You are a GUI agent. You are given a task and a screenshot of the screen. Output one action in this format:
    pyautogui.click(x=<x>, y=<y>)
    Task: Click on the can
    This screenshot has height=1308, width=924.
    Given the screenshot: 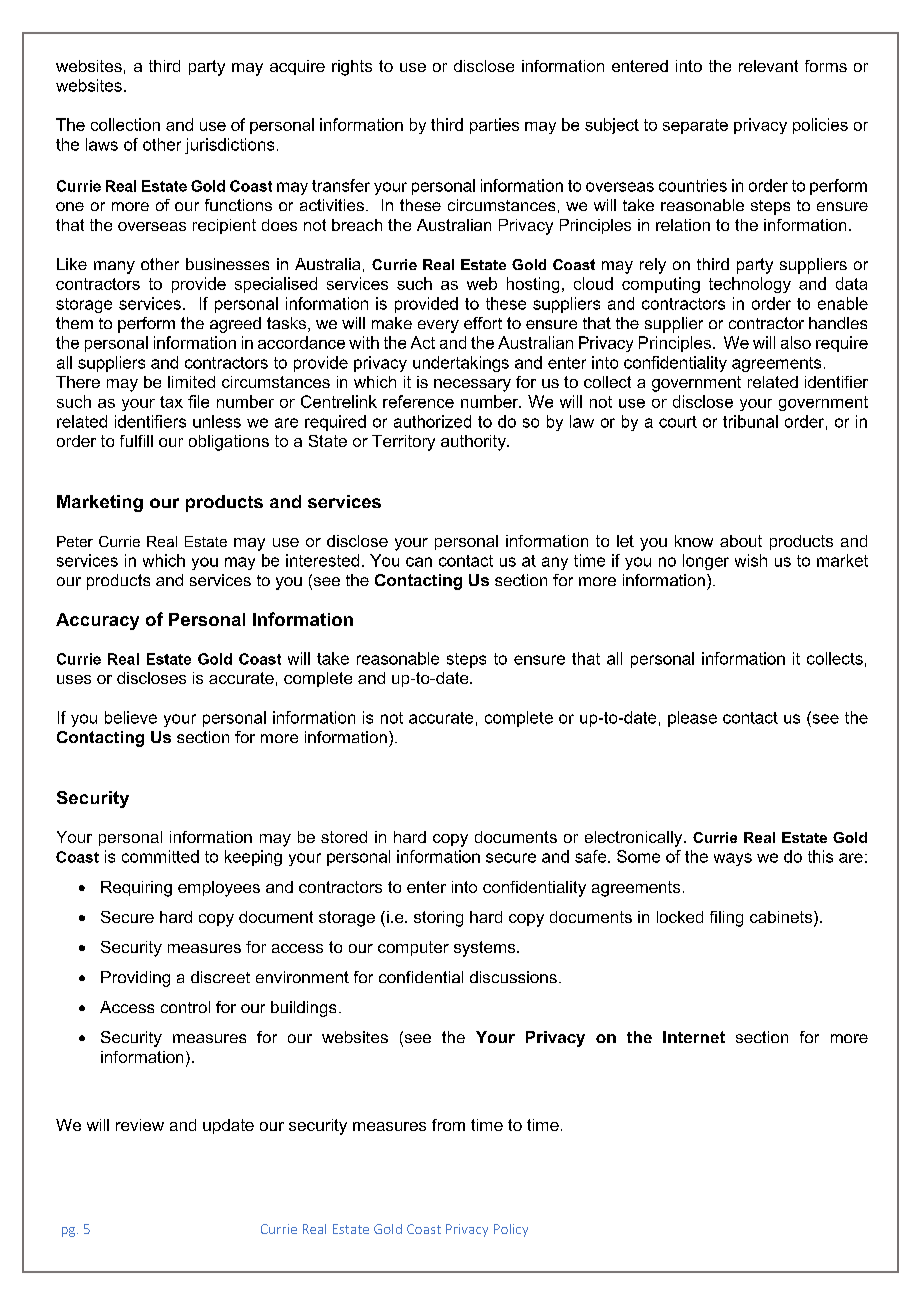 What is the action you would take?
    pyautogui.click(x=419, y=562)
